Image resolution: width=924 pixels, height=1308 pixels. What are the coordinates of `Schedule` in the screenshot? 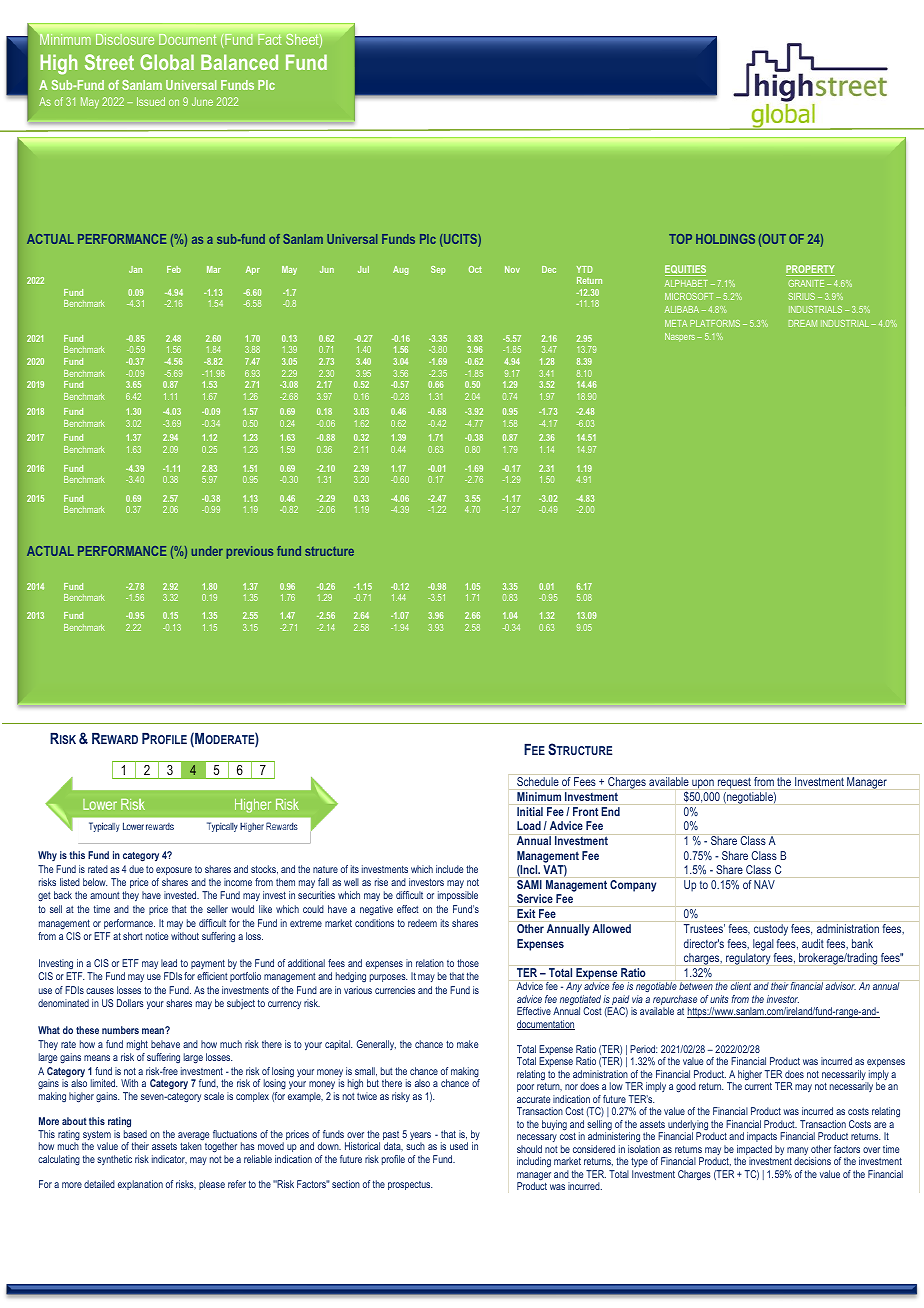 It's located at (538, 781).
